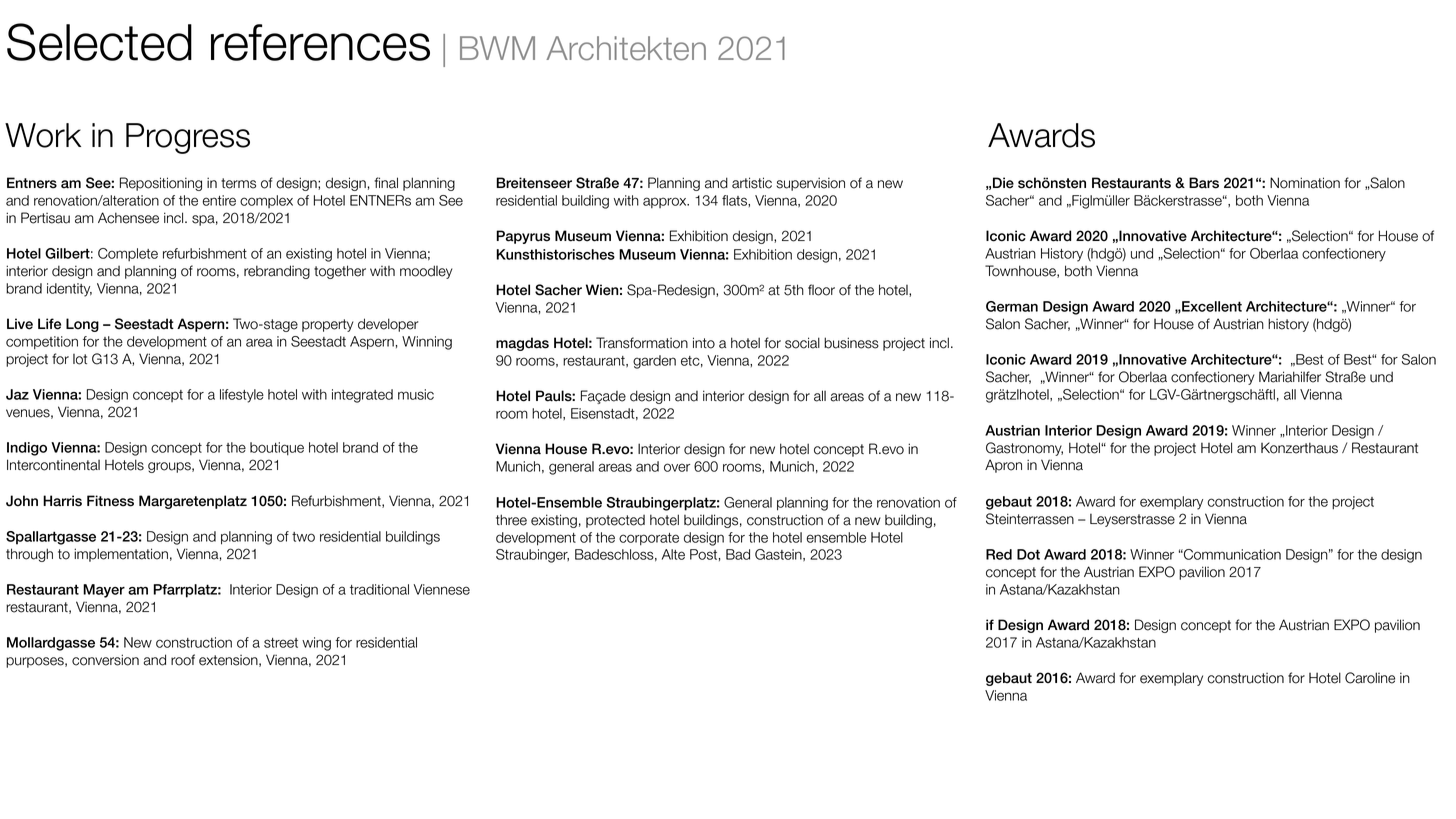  Describe the element at coordinates (183, 660) in the screenshot. I see `roof` at that location.
